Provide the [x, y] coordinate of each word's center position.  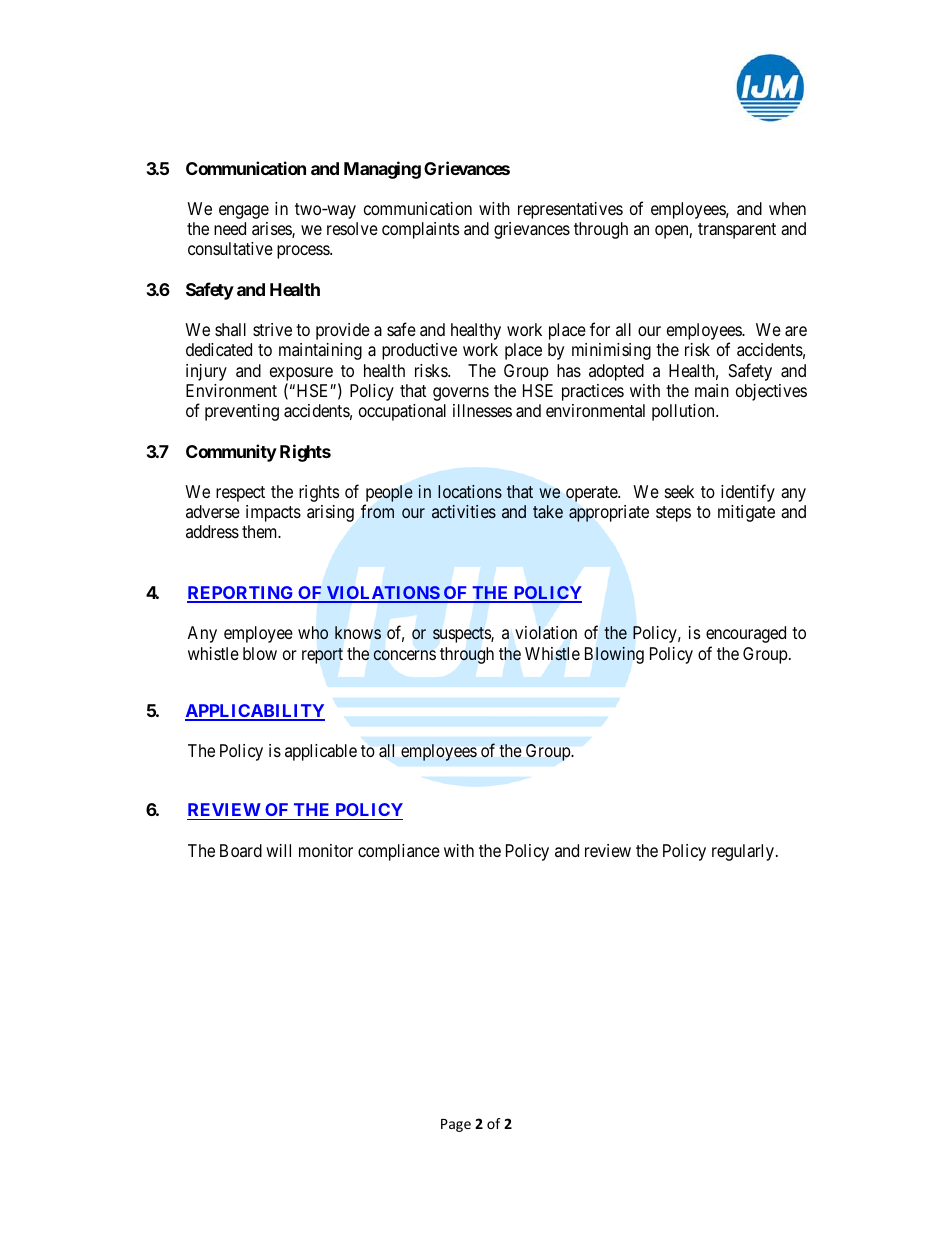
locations [470, 491]
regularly [743, 852]
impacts [273, 513]
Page [456, 1125]
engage [244, 212]
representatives [570, 210]
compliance [399, 852]
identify [748, 493]
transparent [737, 231]
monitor [326, 850]
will [278, 850]
